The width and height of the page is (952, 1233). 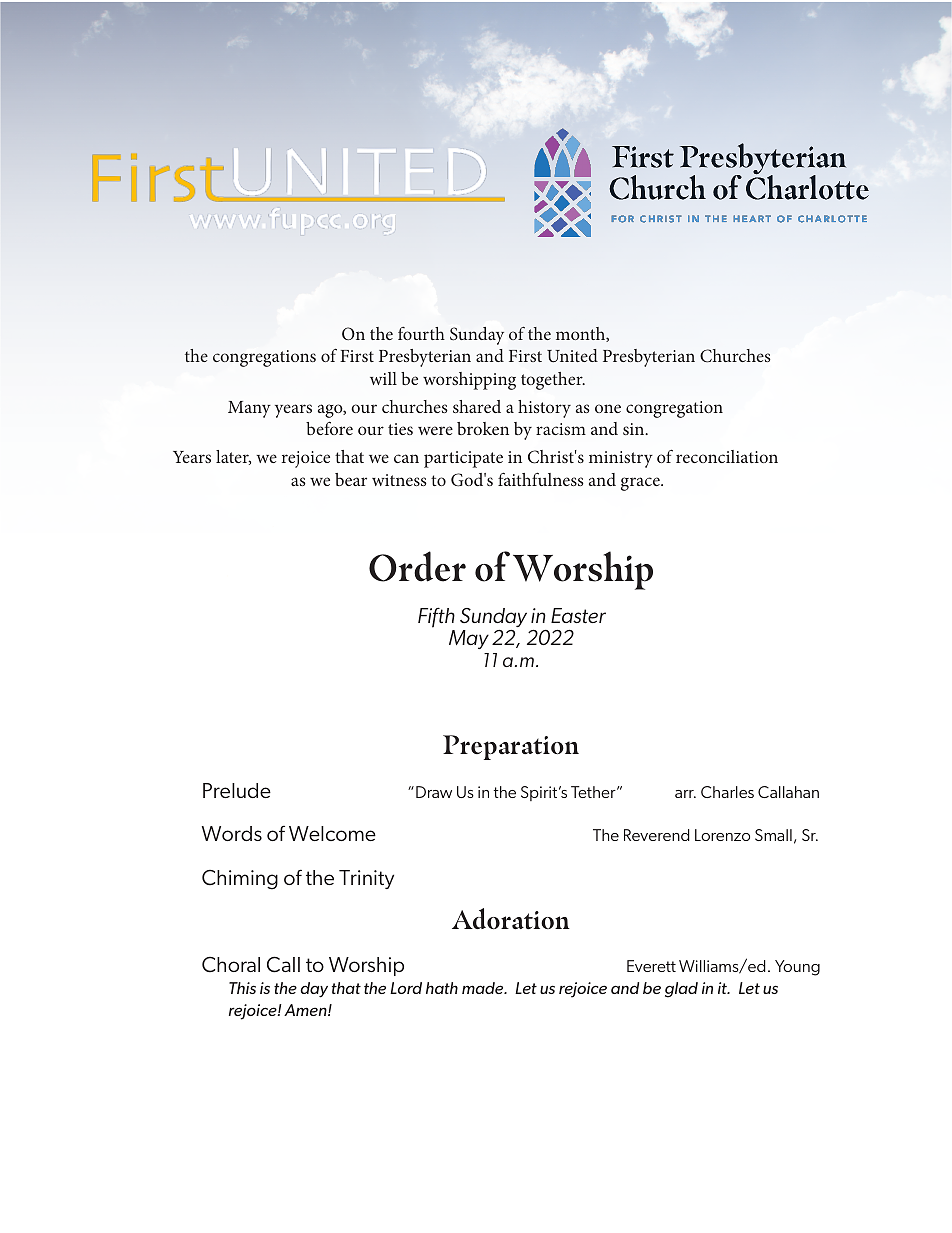 What do you see at coordinates (484, 988) in the page?
I see `made` at bounding box center [484, 988].
